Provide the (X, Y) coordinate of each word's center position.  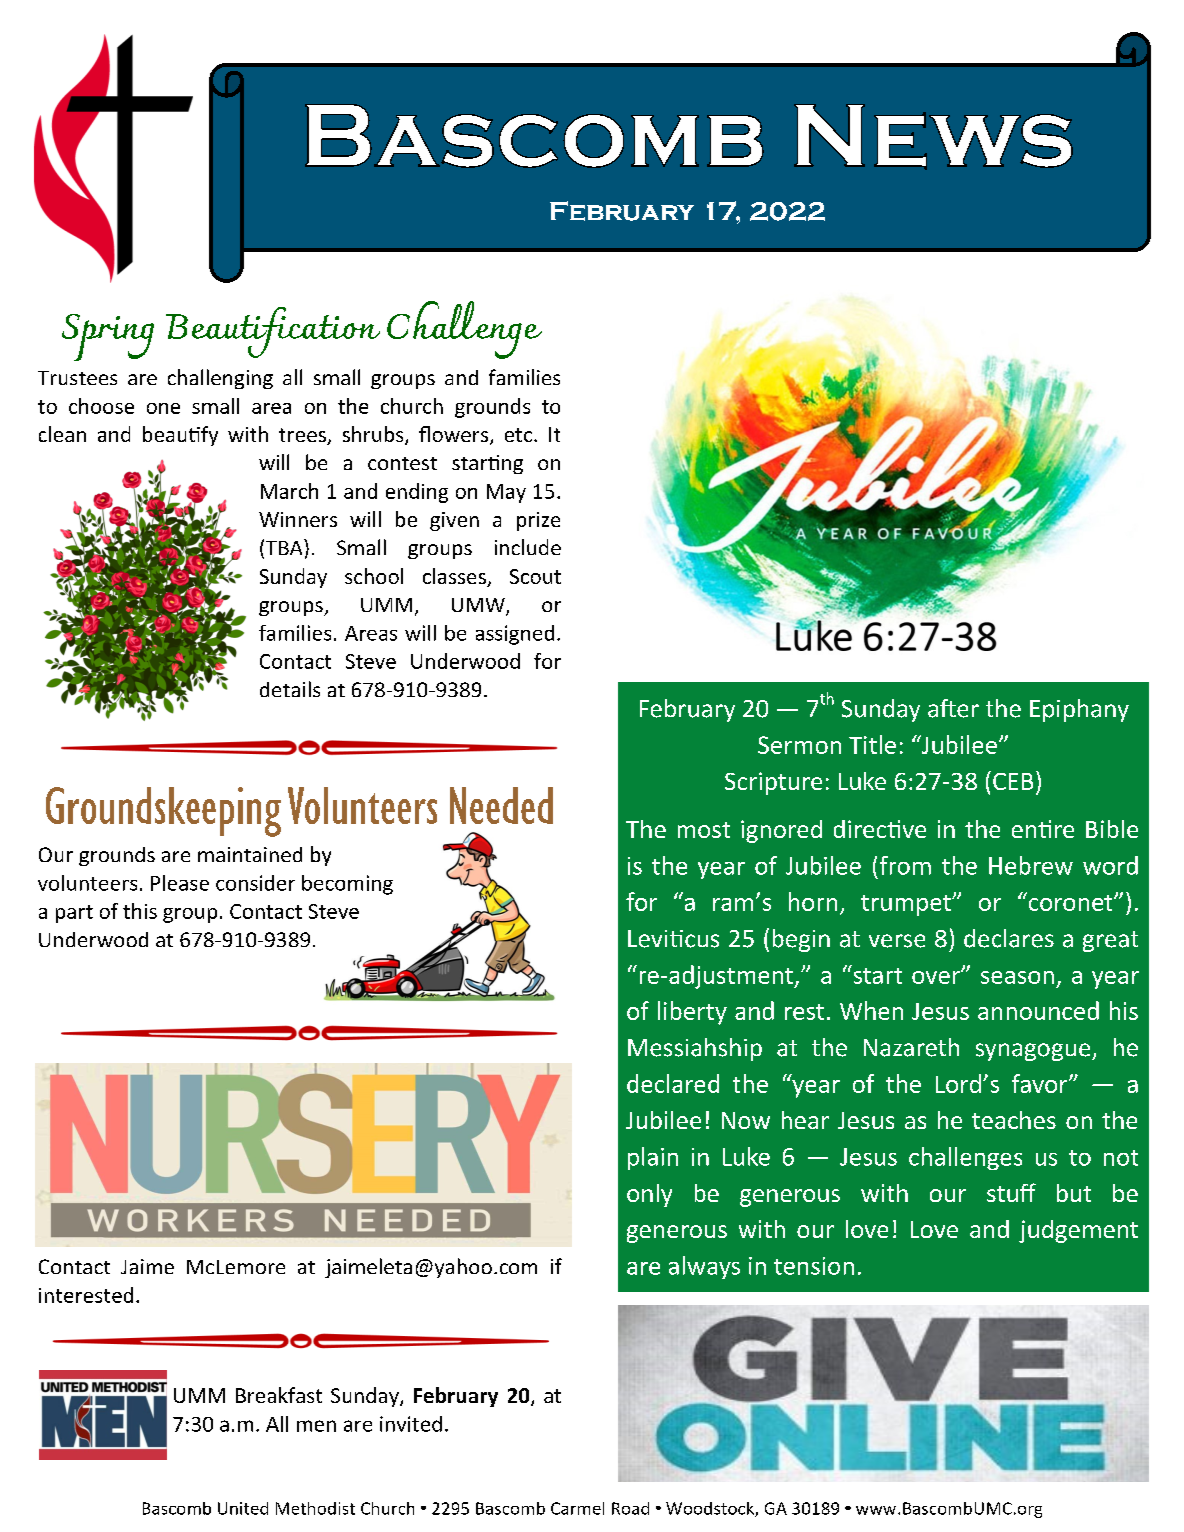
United (243, 1508)
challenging (220, 379)
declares (1009, 938)
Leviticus (673, 939)
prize (538, 521)
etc (520, 435)
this (140, 911)
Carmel (577, 1508)
